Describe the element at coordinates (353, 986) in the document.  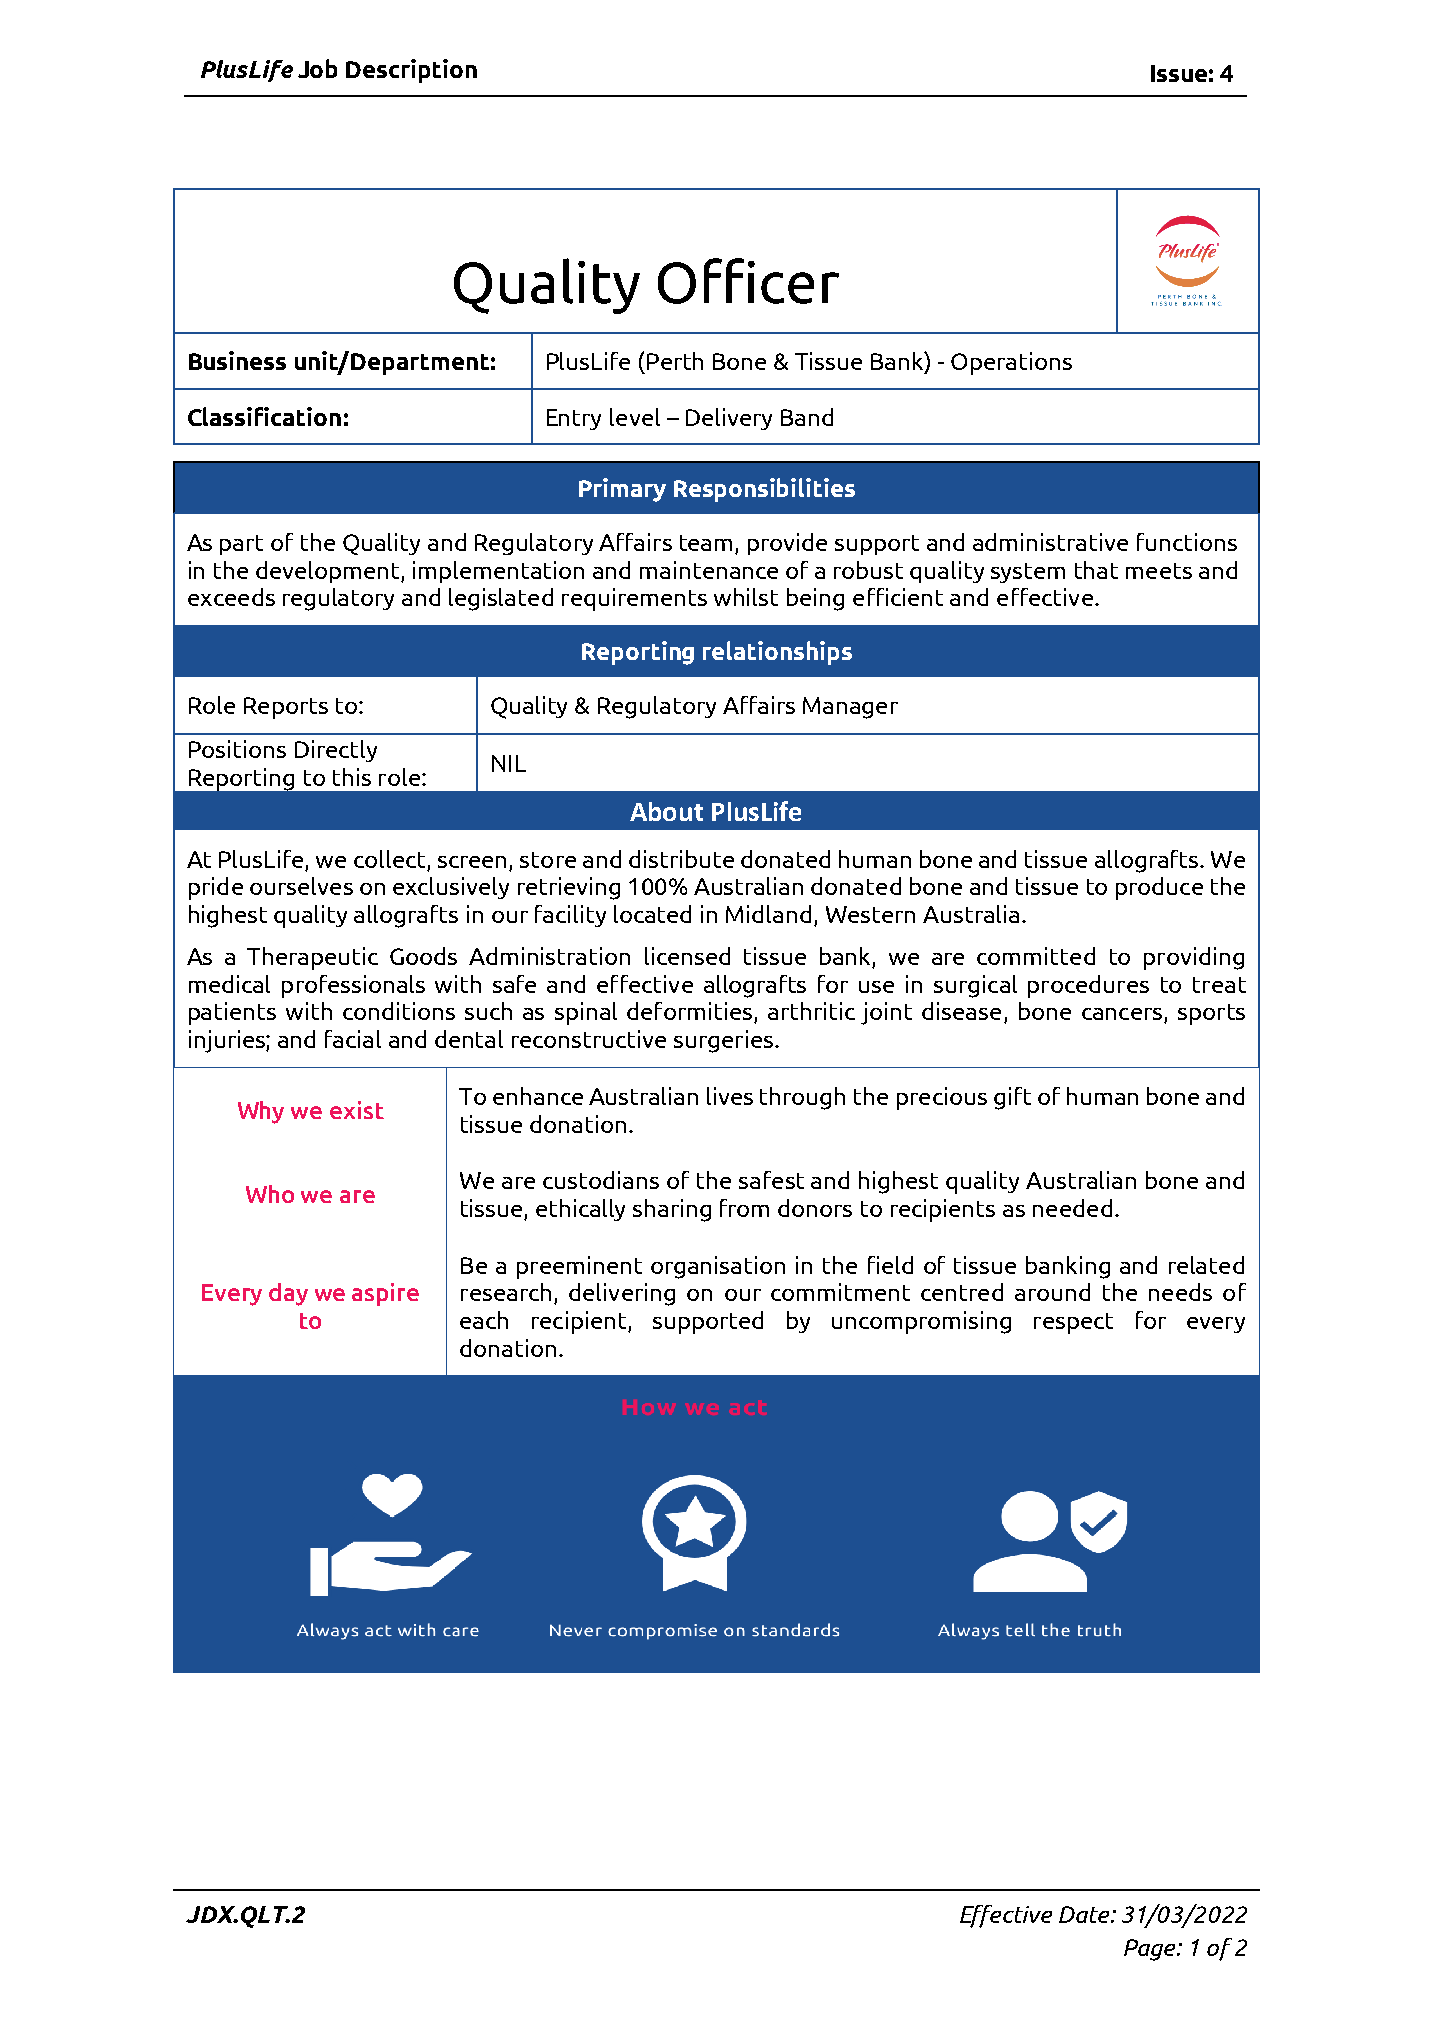
I see `professionals` at that location.
